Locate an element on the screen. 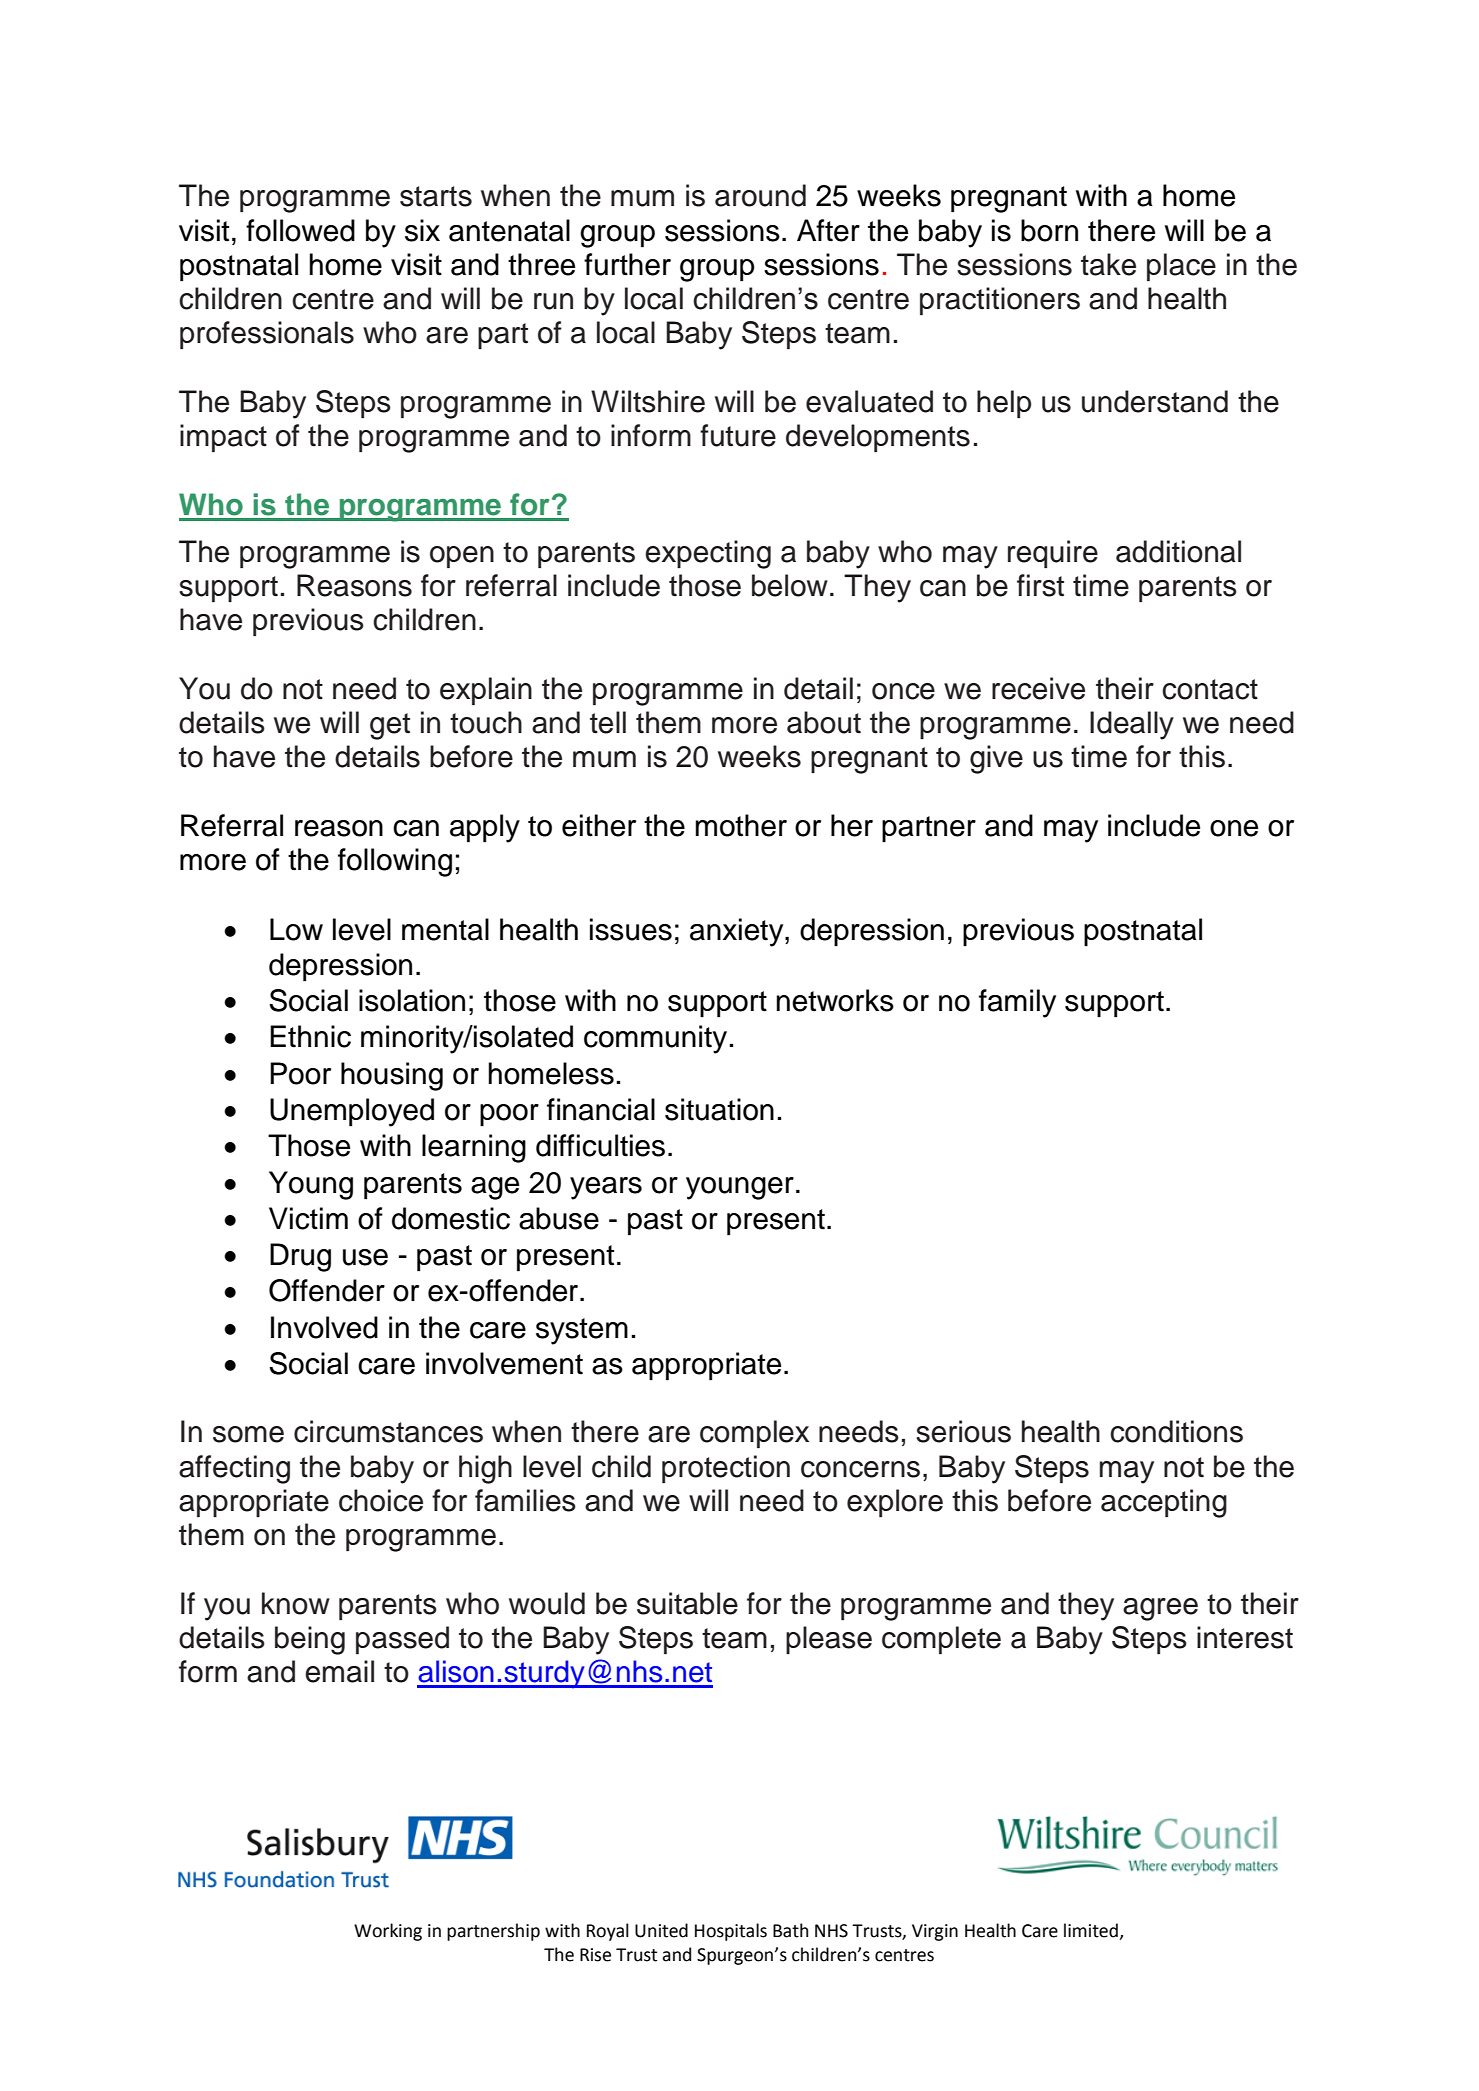 The image size is (1479, 2091). take is located at coordinates (1108, 264).
